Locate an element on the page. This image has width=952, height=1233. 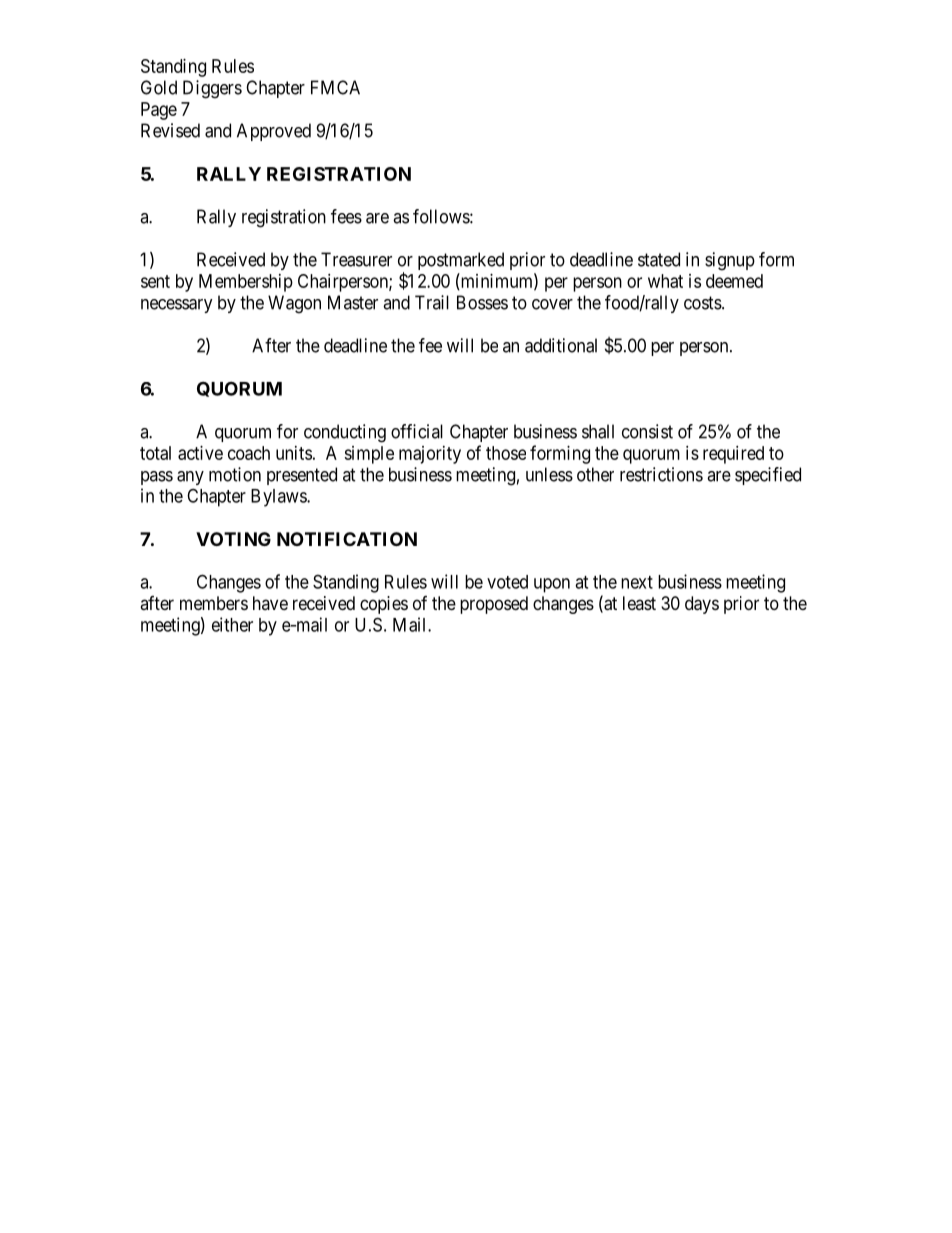
consist is located at coordinates (647, 431).
